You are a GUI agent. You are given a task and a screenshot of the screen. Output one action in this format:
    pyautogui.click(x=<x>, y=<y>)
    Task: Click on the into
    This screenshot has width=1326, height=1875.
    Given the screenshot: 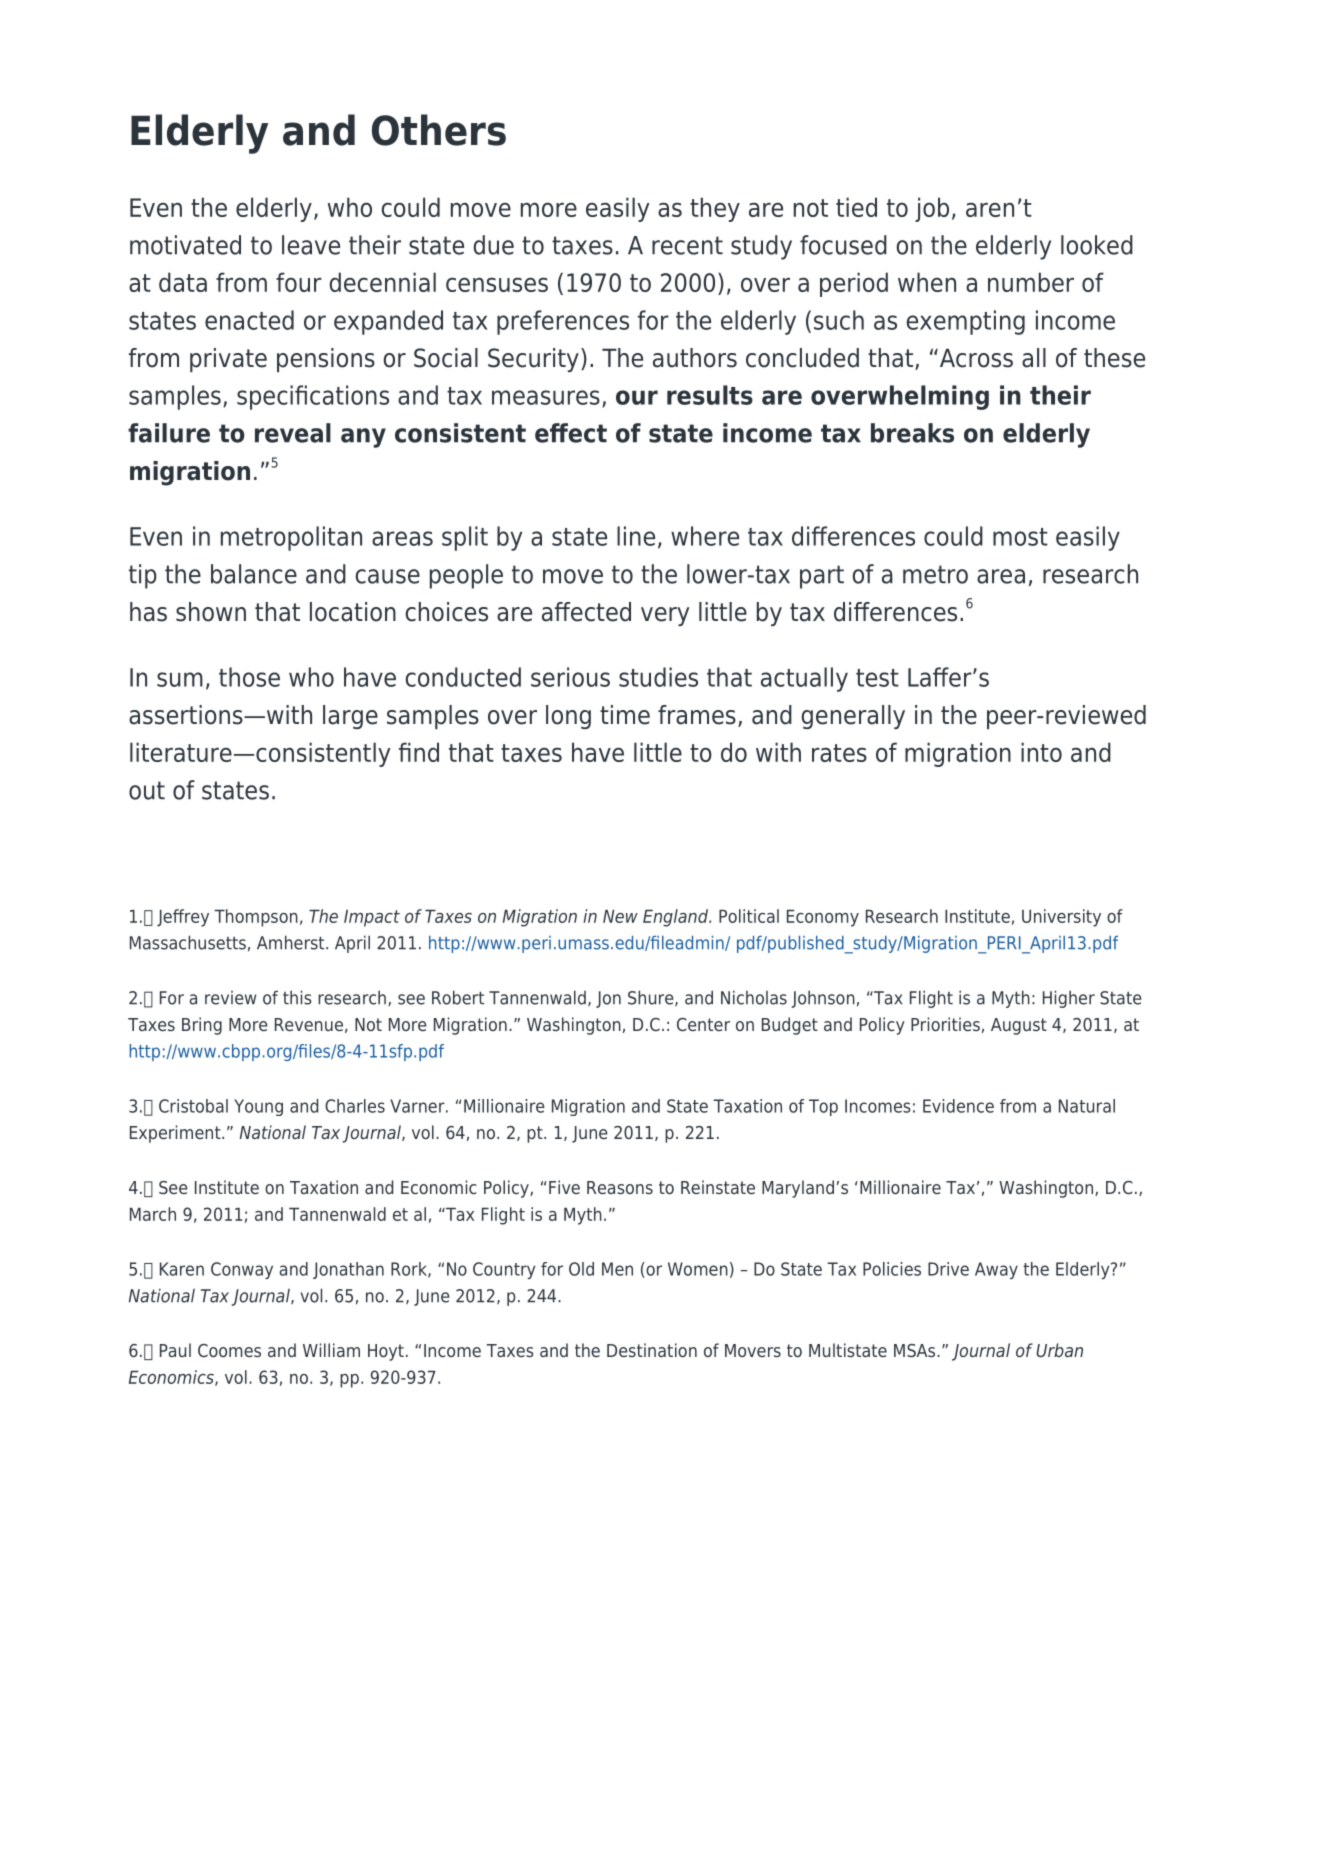 What is the action you would take?
    pyautogui.click(x=1041, y=752)
